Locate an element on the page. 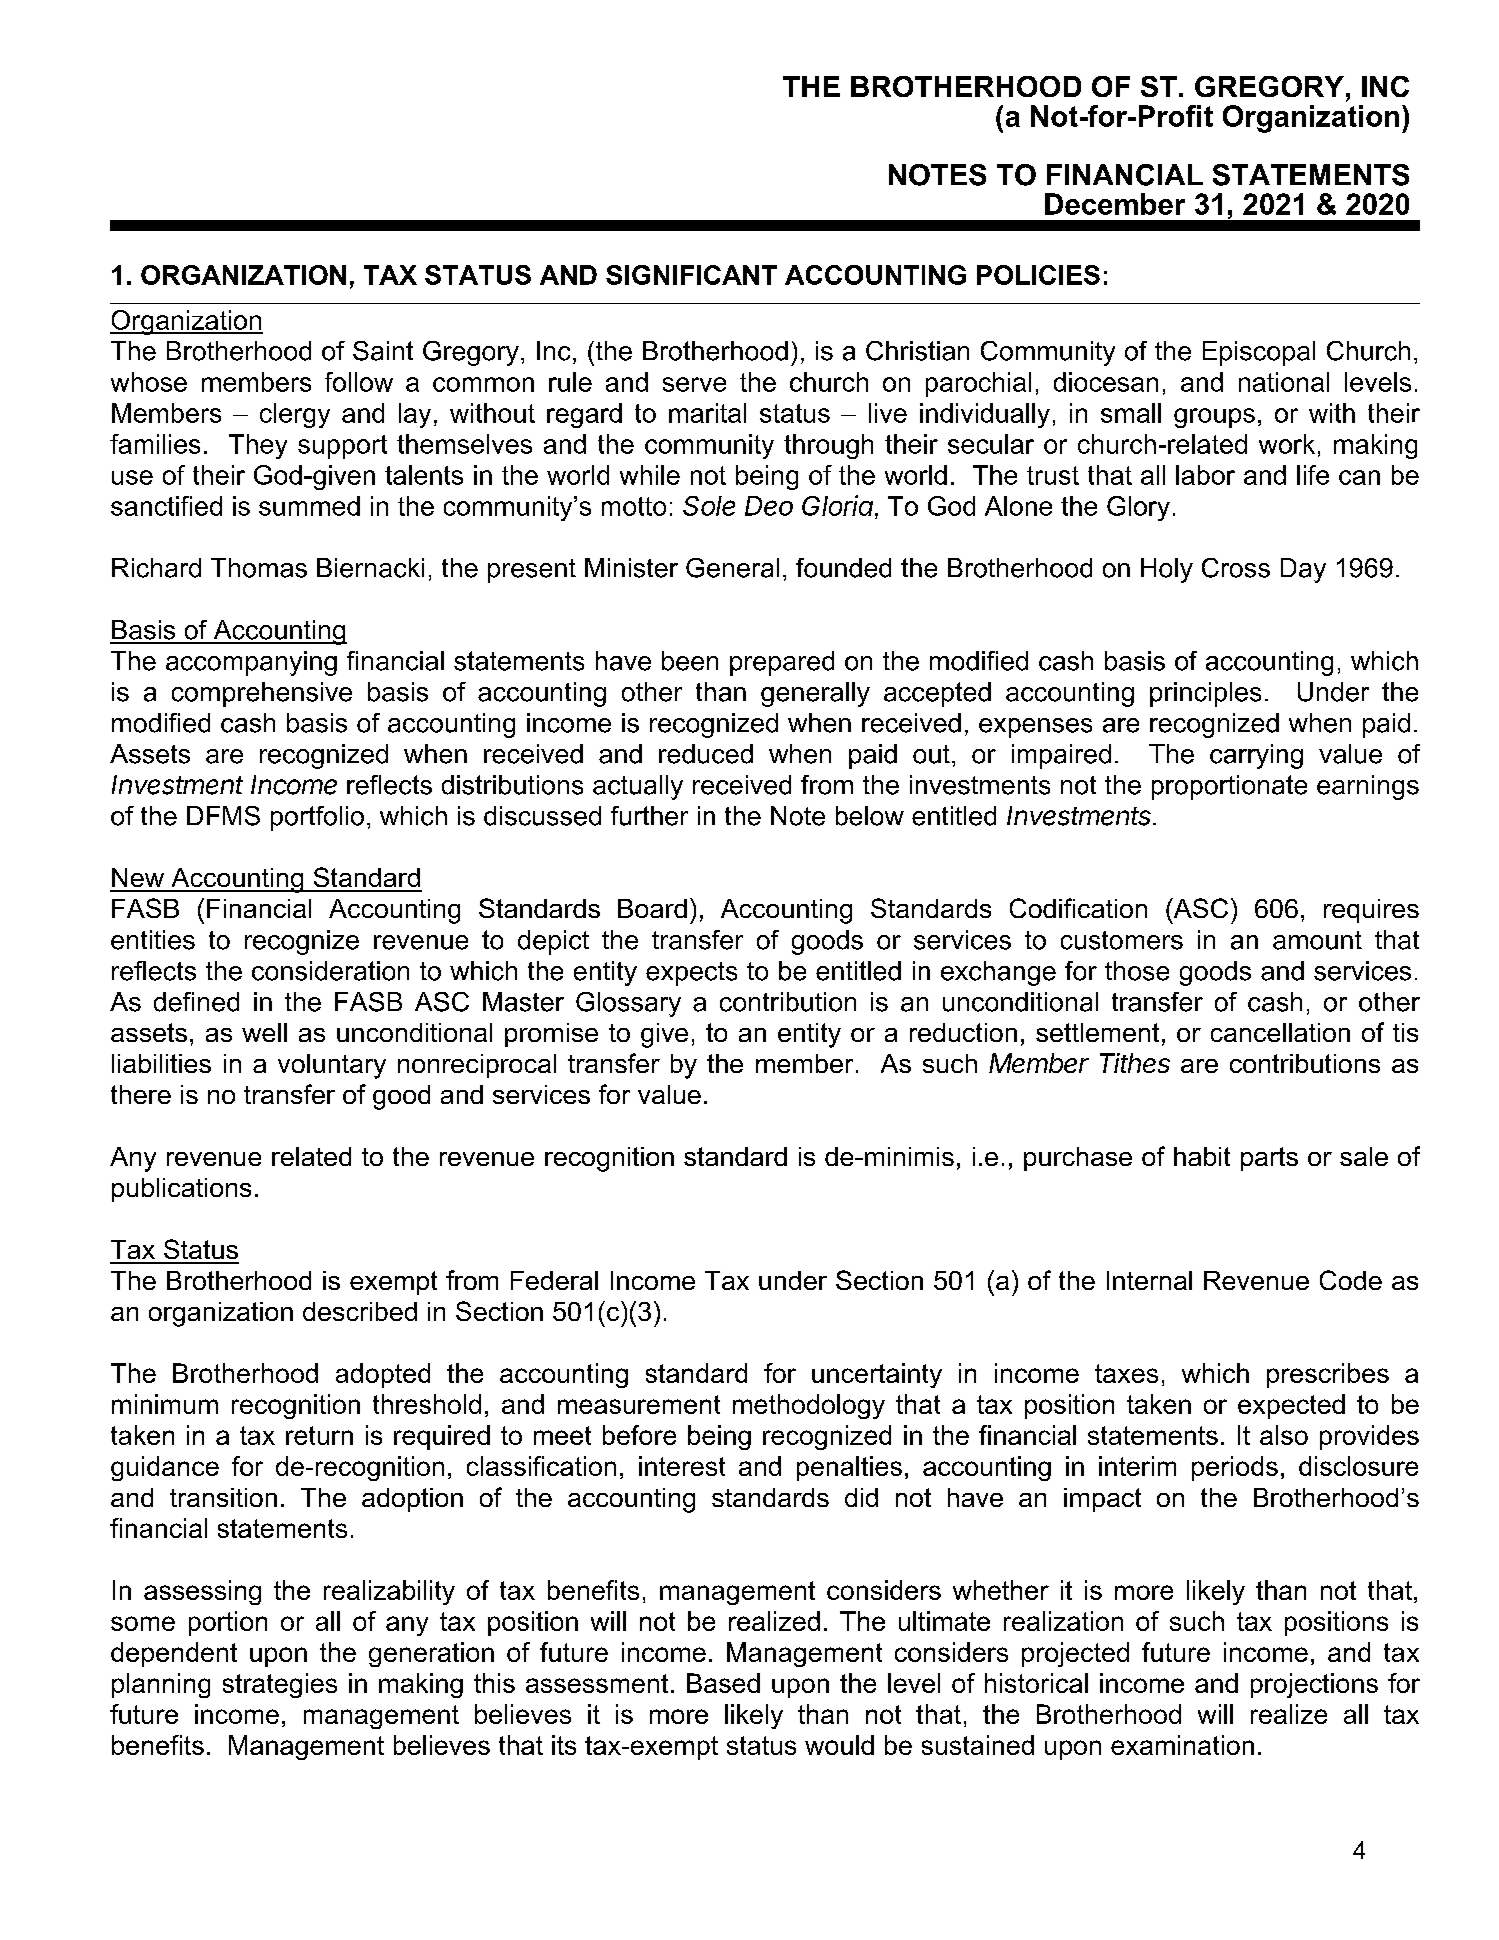  comprehensive is located at coordinates (262, 694).
